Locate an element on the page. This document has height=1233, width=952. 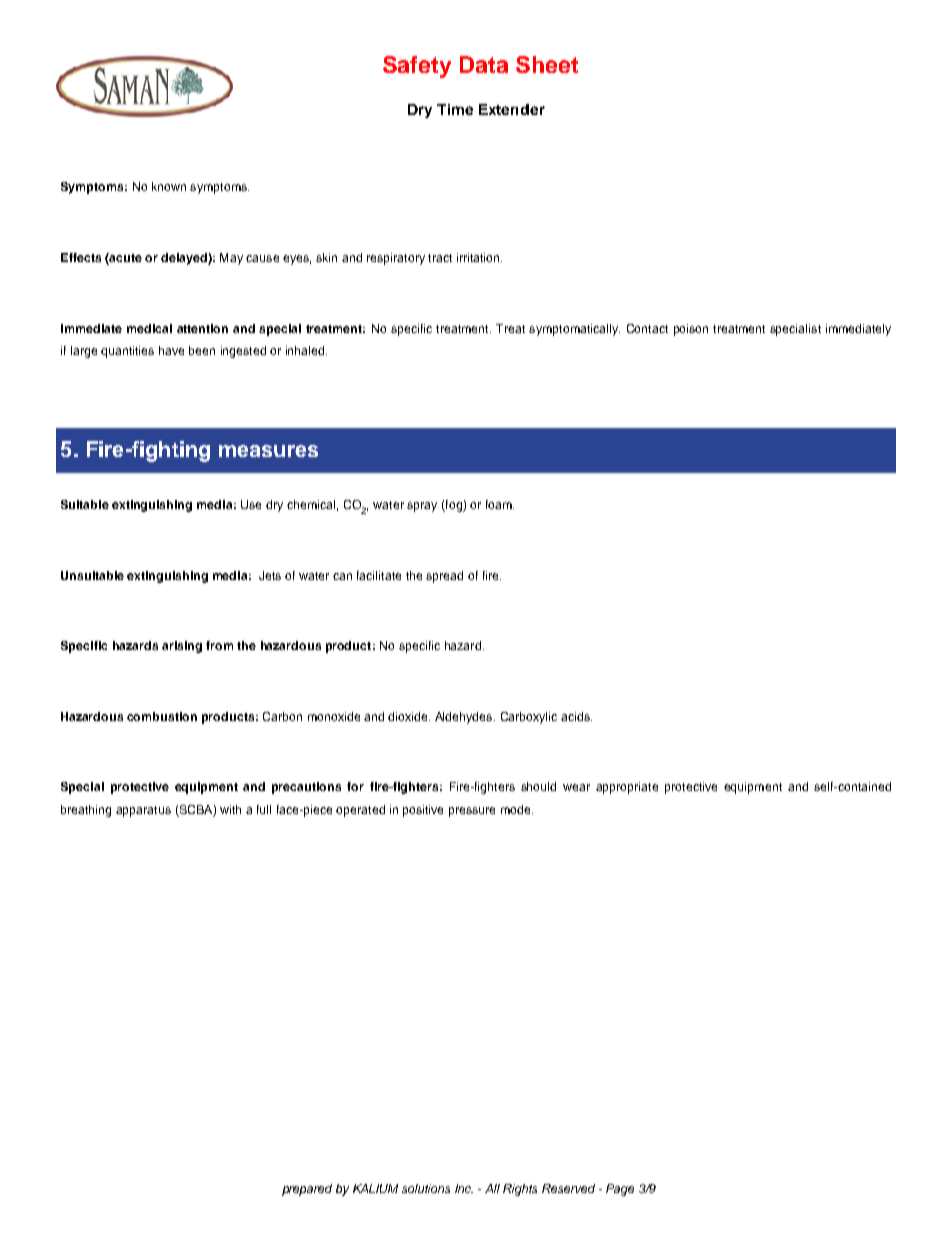
solutions is located at coordinates (426, 1188).
